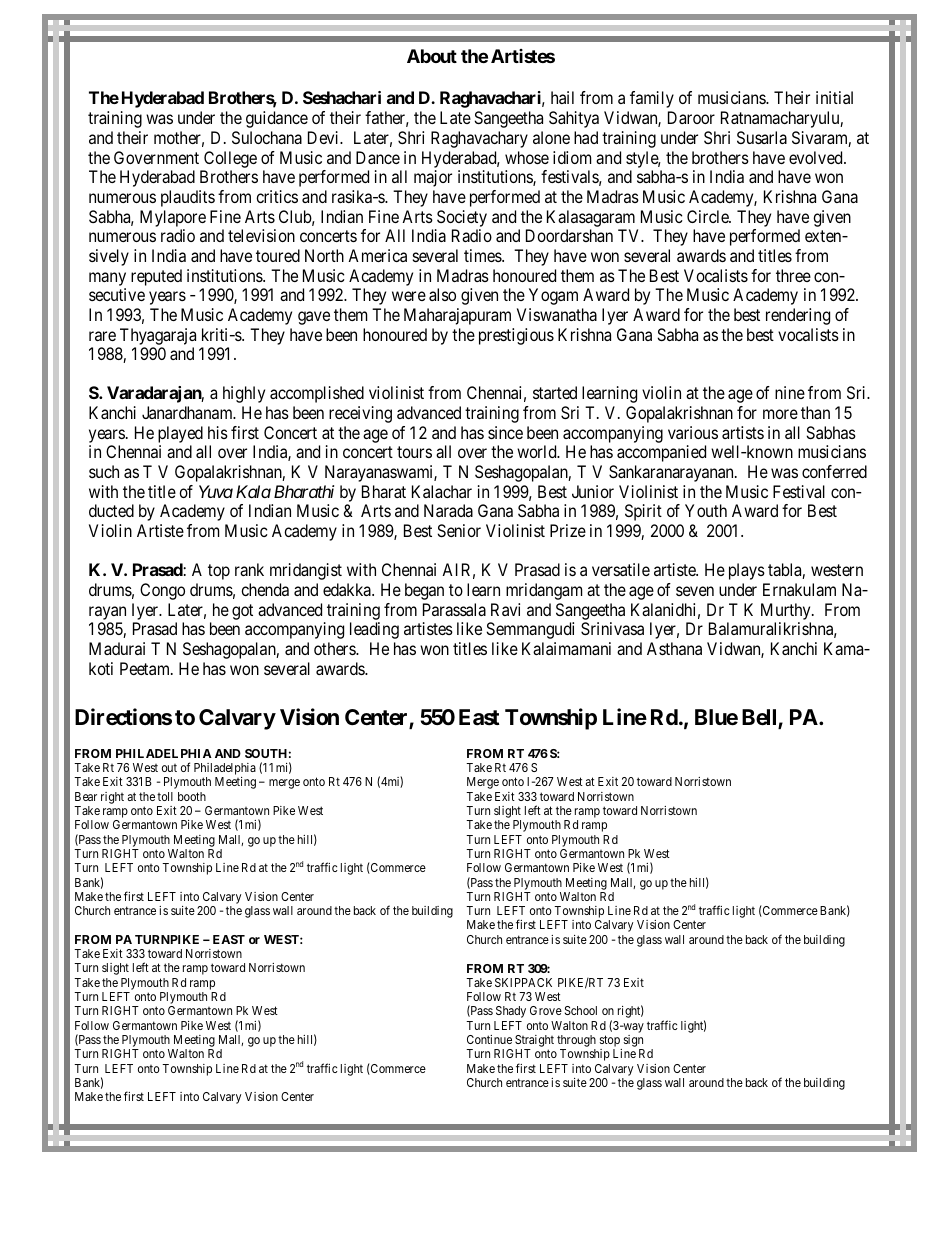 This screenshot has height=1233, width=952. I want to click on College, so click(230, 159).
